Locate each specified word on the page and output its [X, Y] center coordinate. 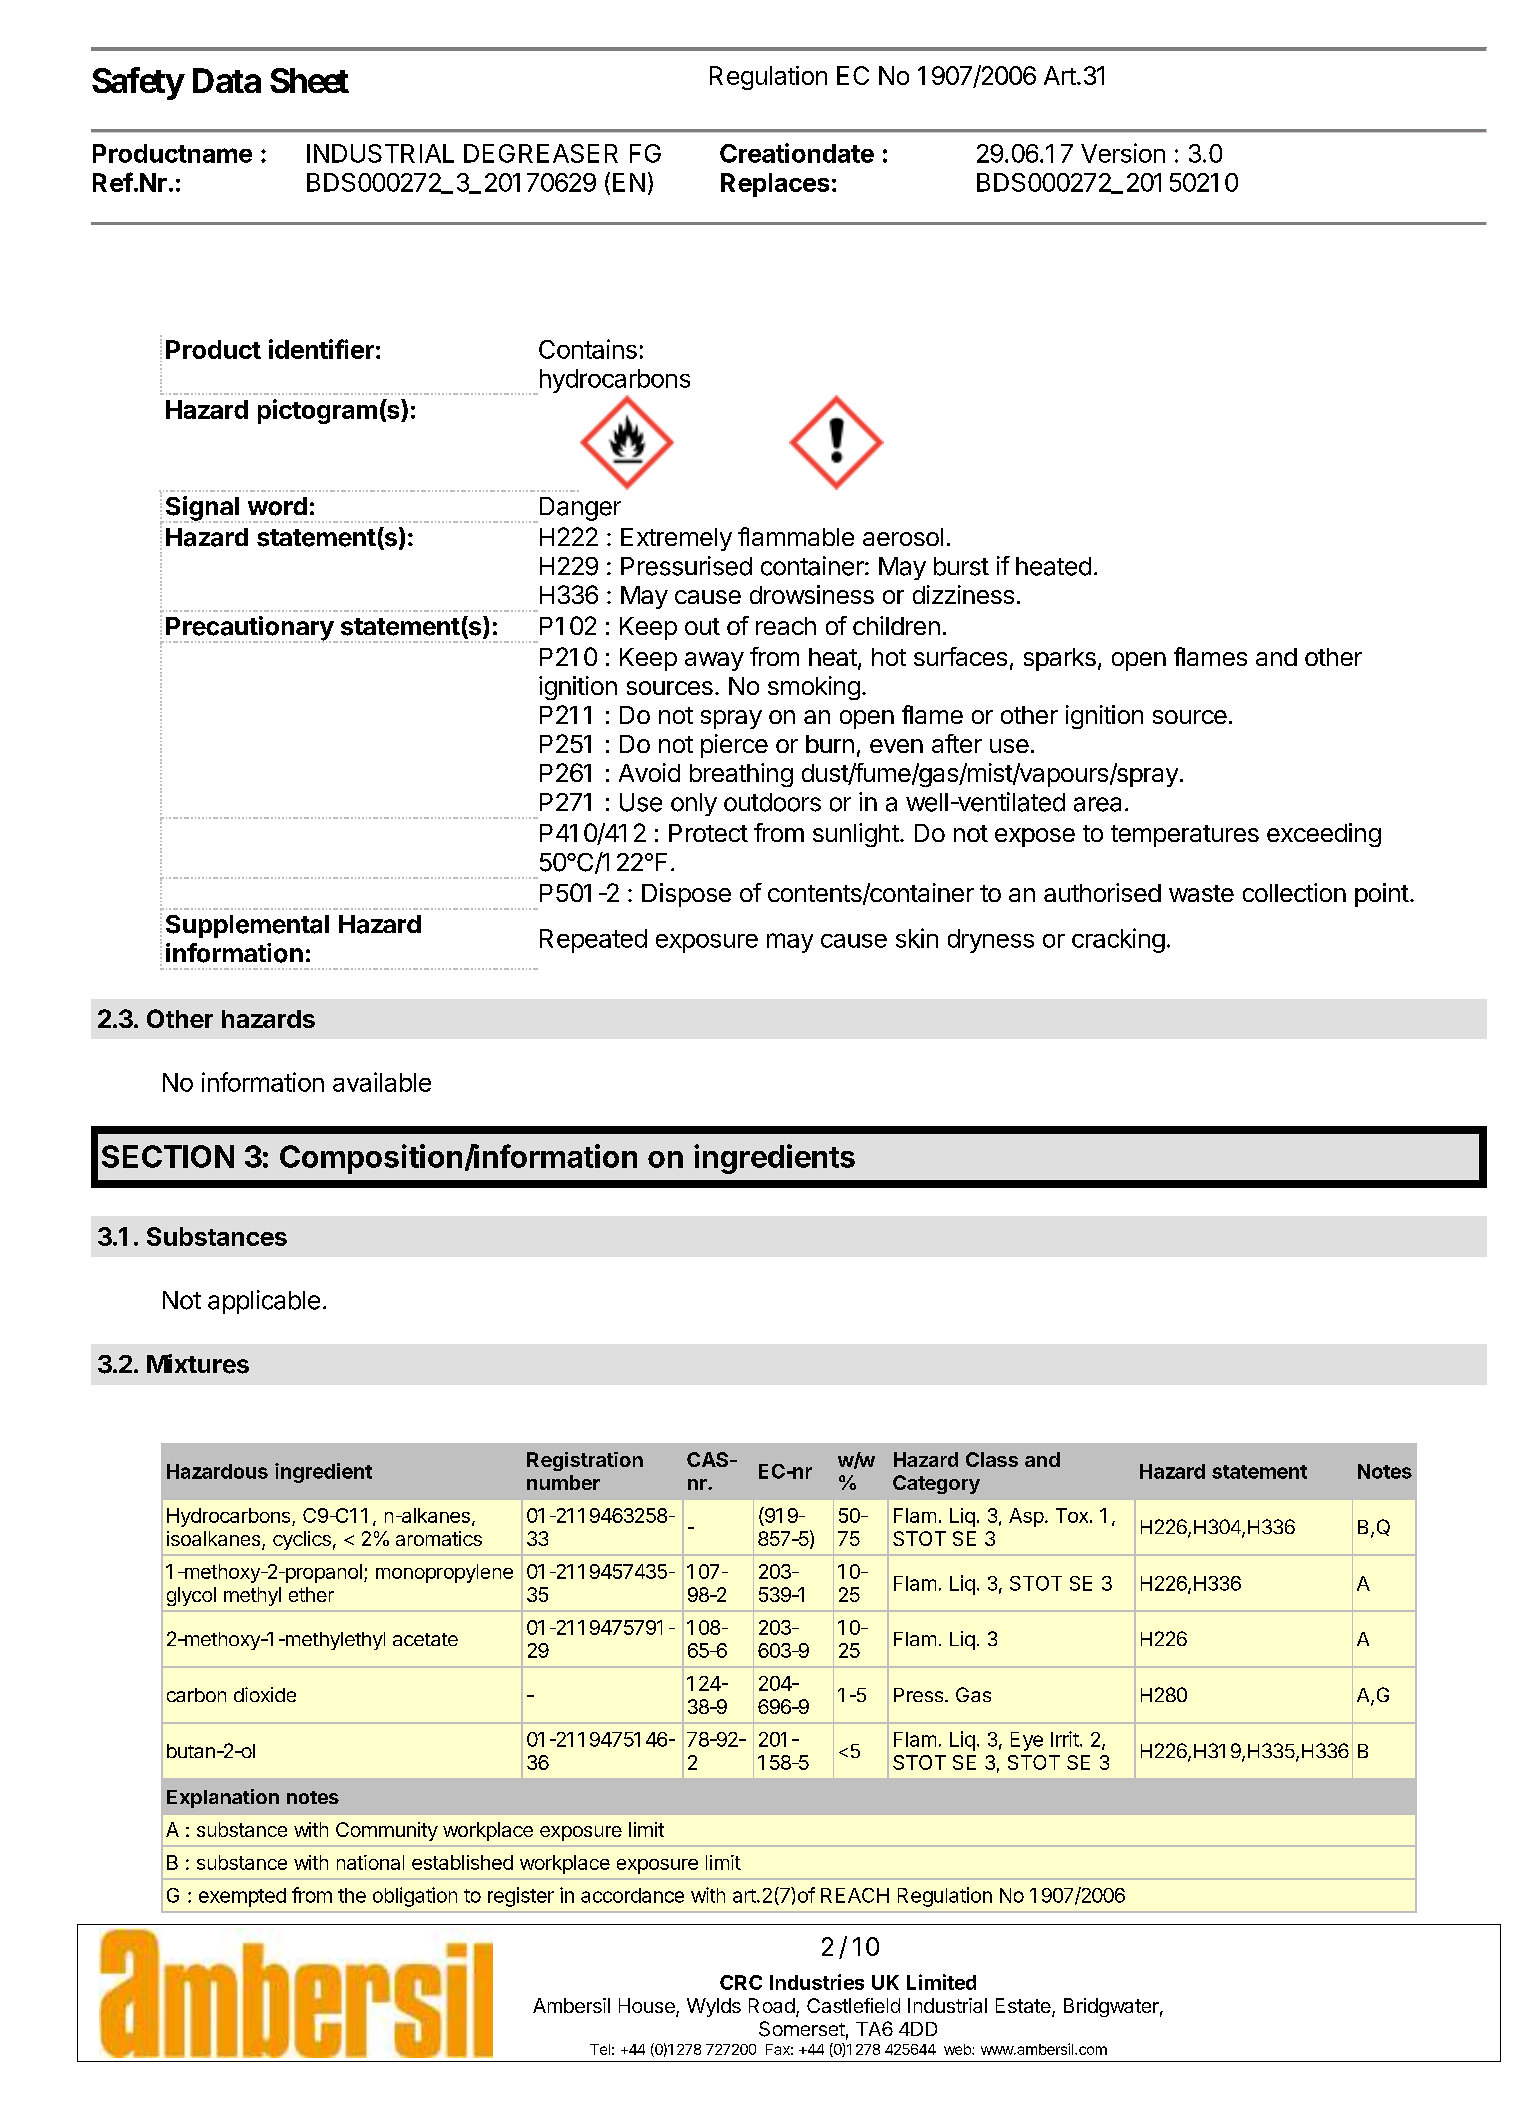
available [382, 1082]
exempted [242, 1897]
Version [1123, 153]
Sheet [309, 80]
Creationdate [797, 153]
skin [917, 938]
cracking [1118, 940]
